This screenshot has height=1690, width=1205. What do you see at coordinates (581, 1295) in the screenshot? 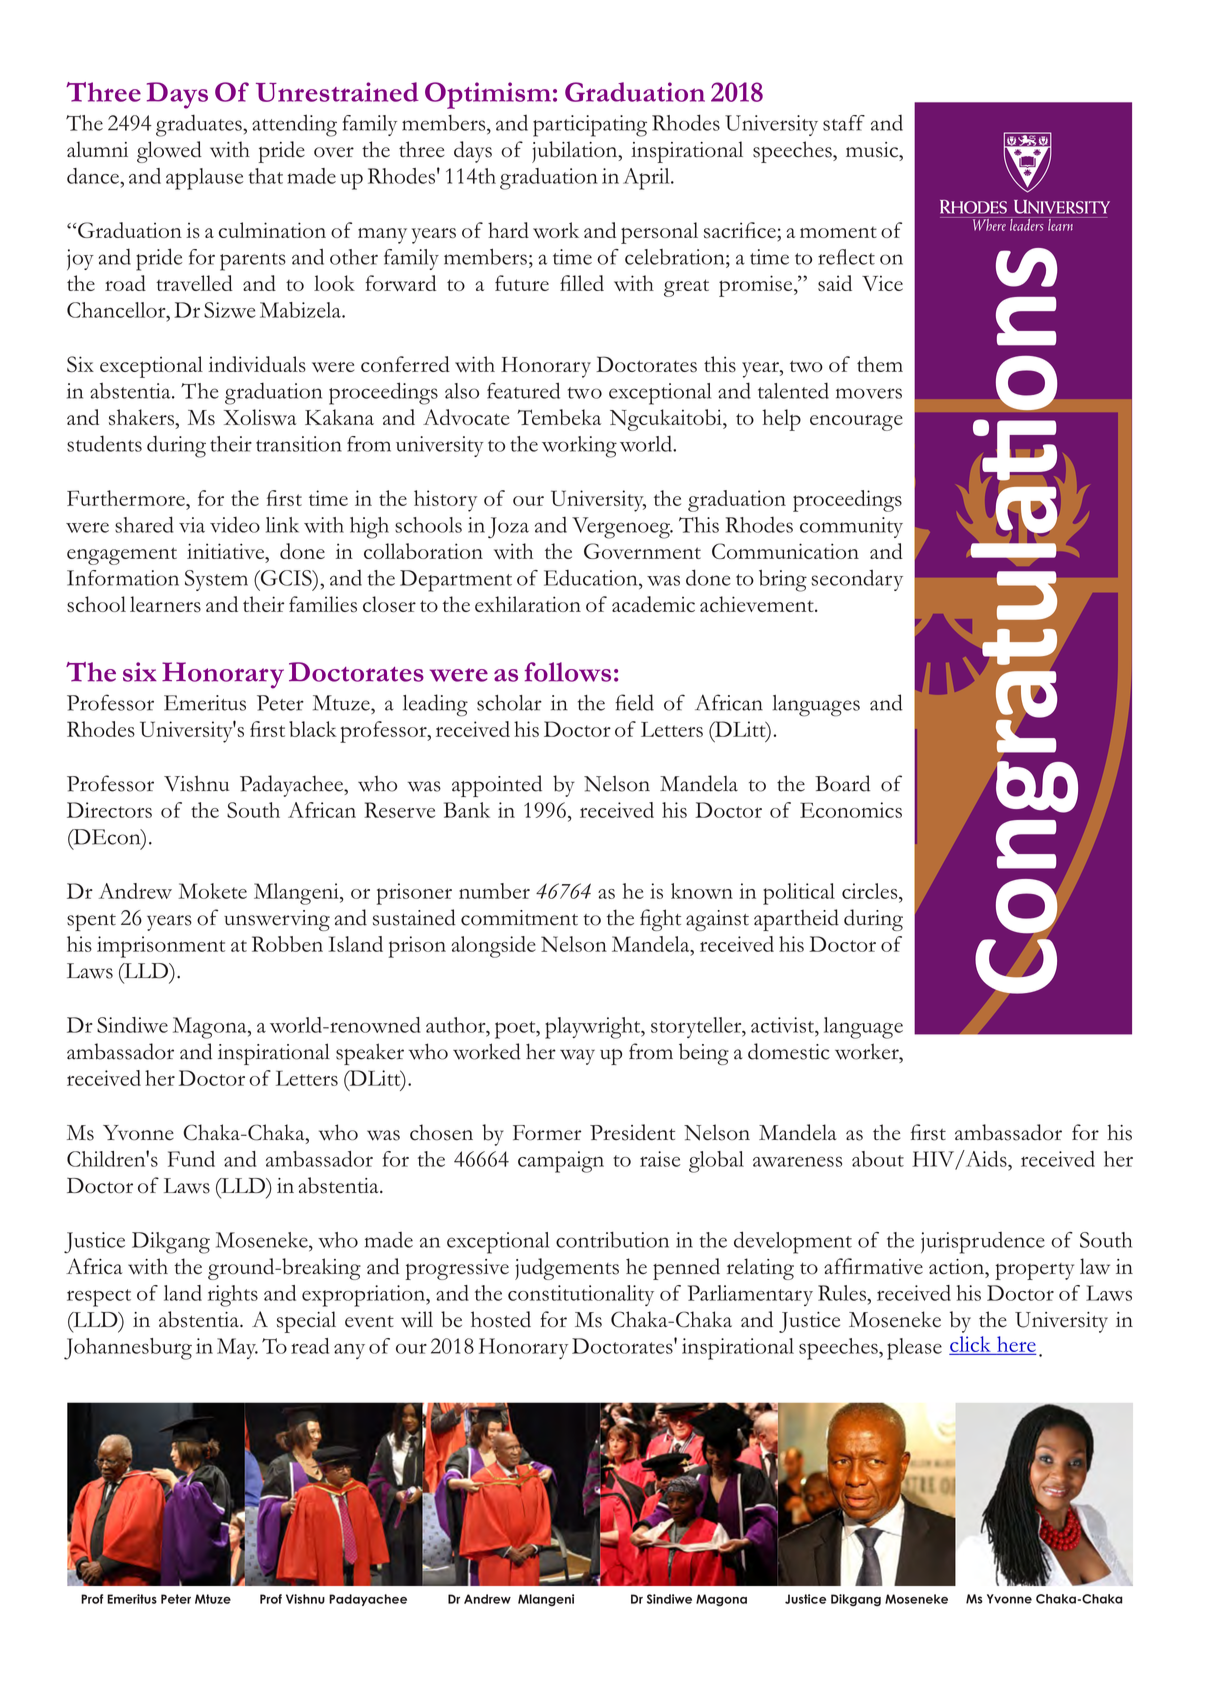
I see `constitutionality` at bounding box center [581, 1295].
